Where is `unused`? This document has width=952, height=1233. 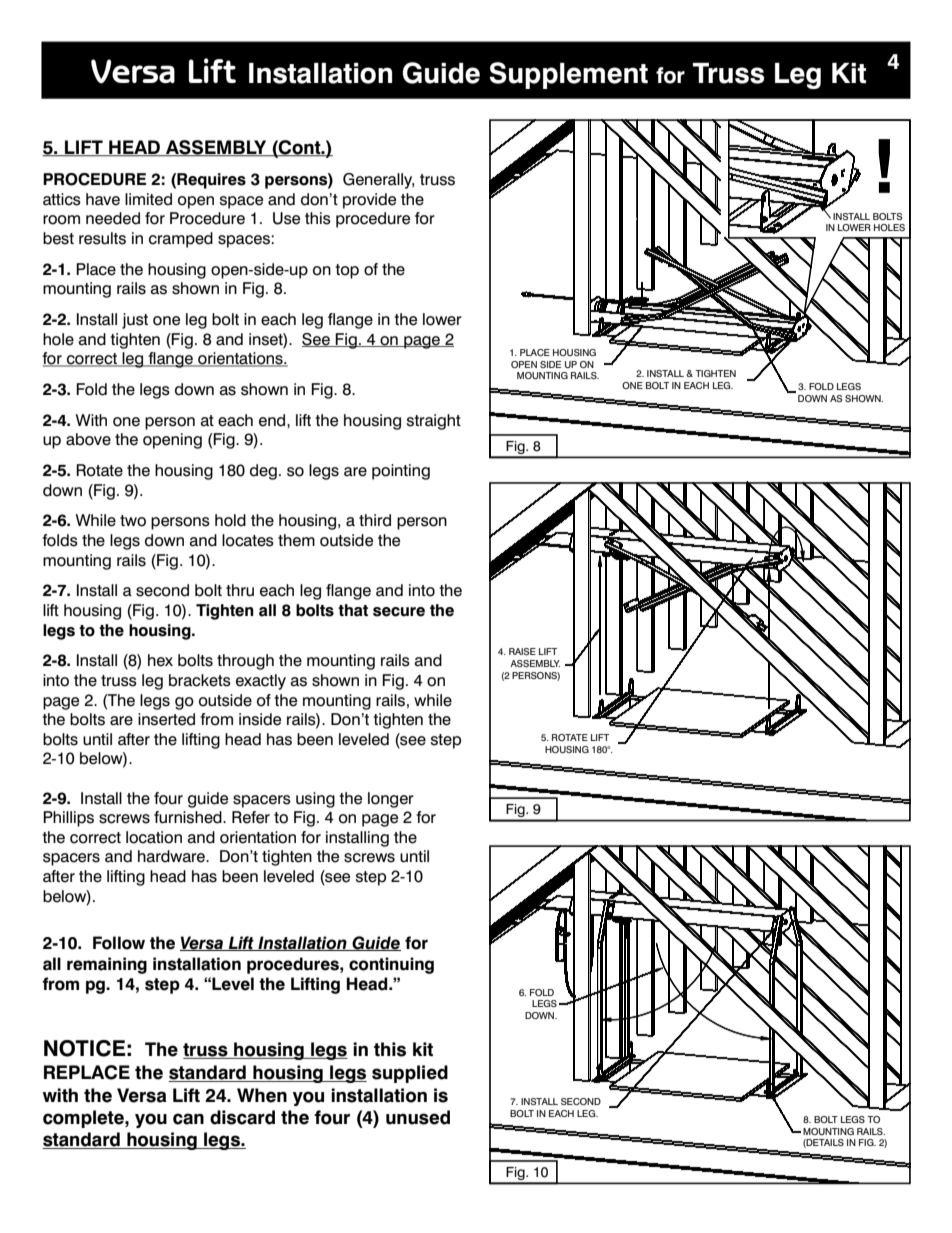 unused is located at coordinates (418, 1117).
